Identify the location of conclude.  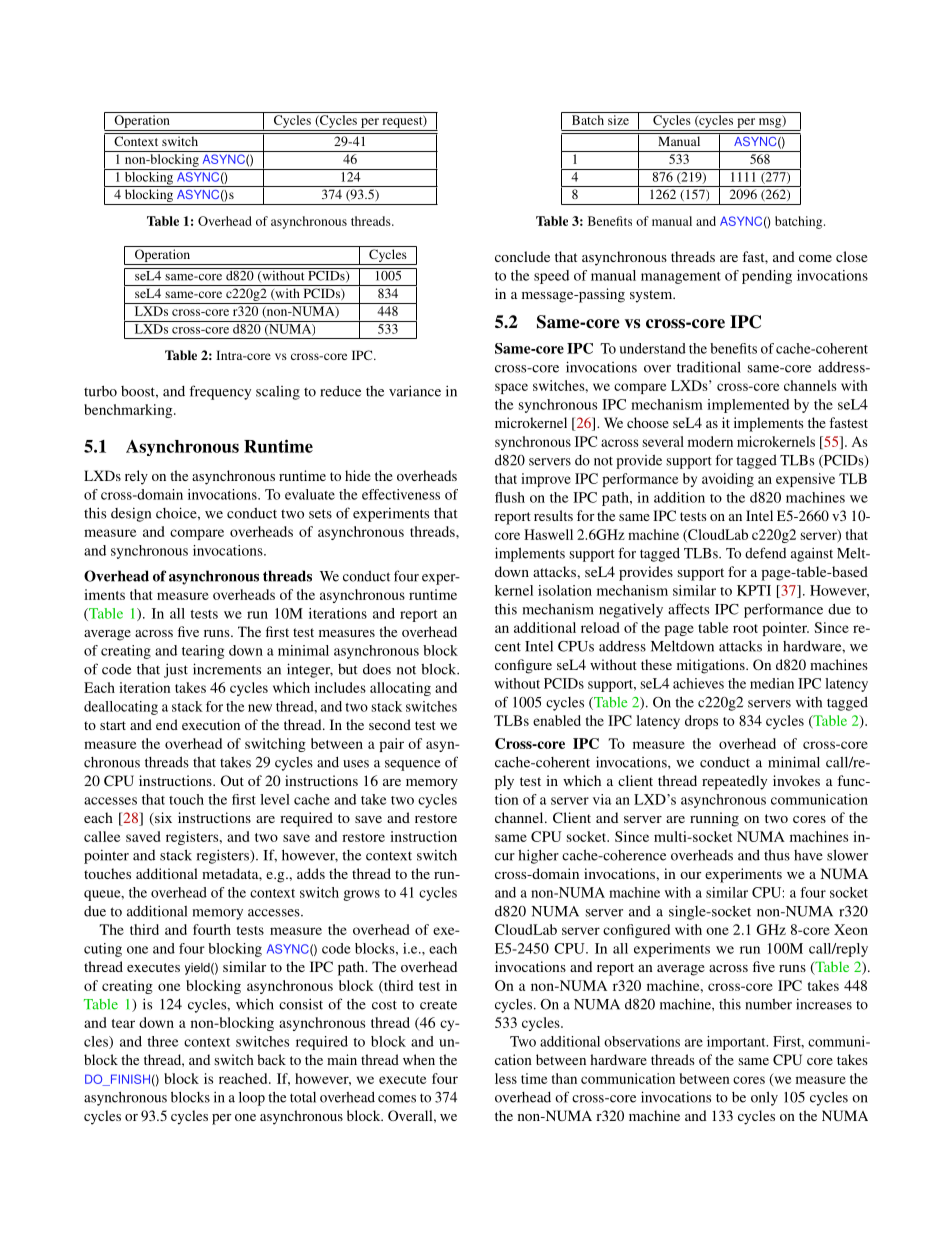
(522, 256).
